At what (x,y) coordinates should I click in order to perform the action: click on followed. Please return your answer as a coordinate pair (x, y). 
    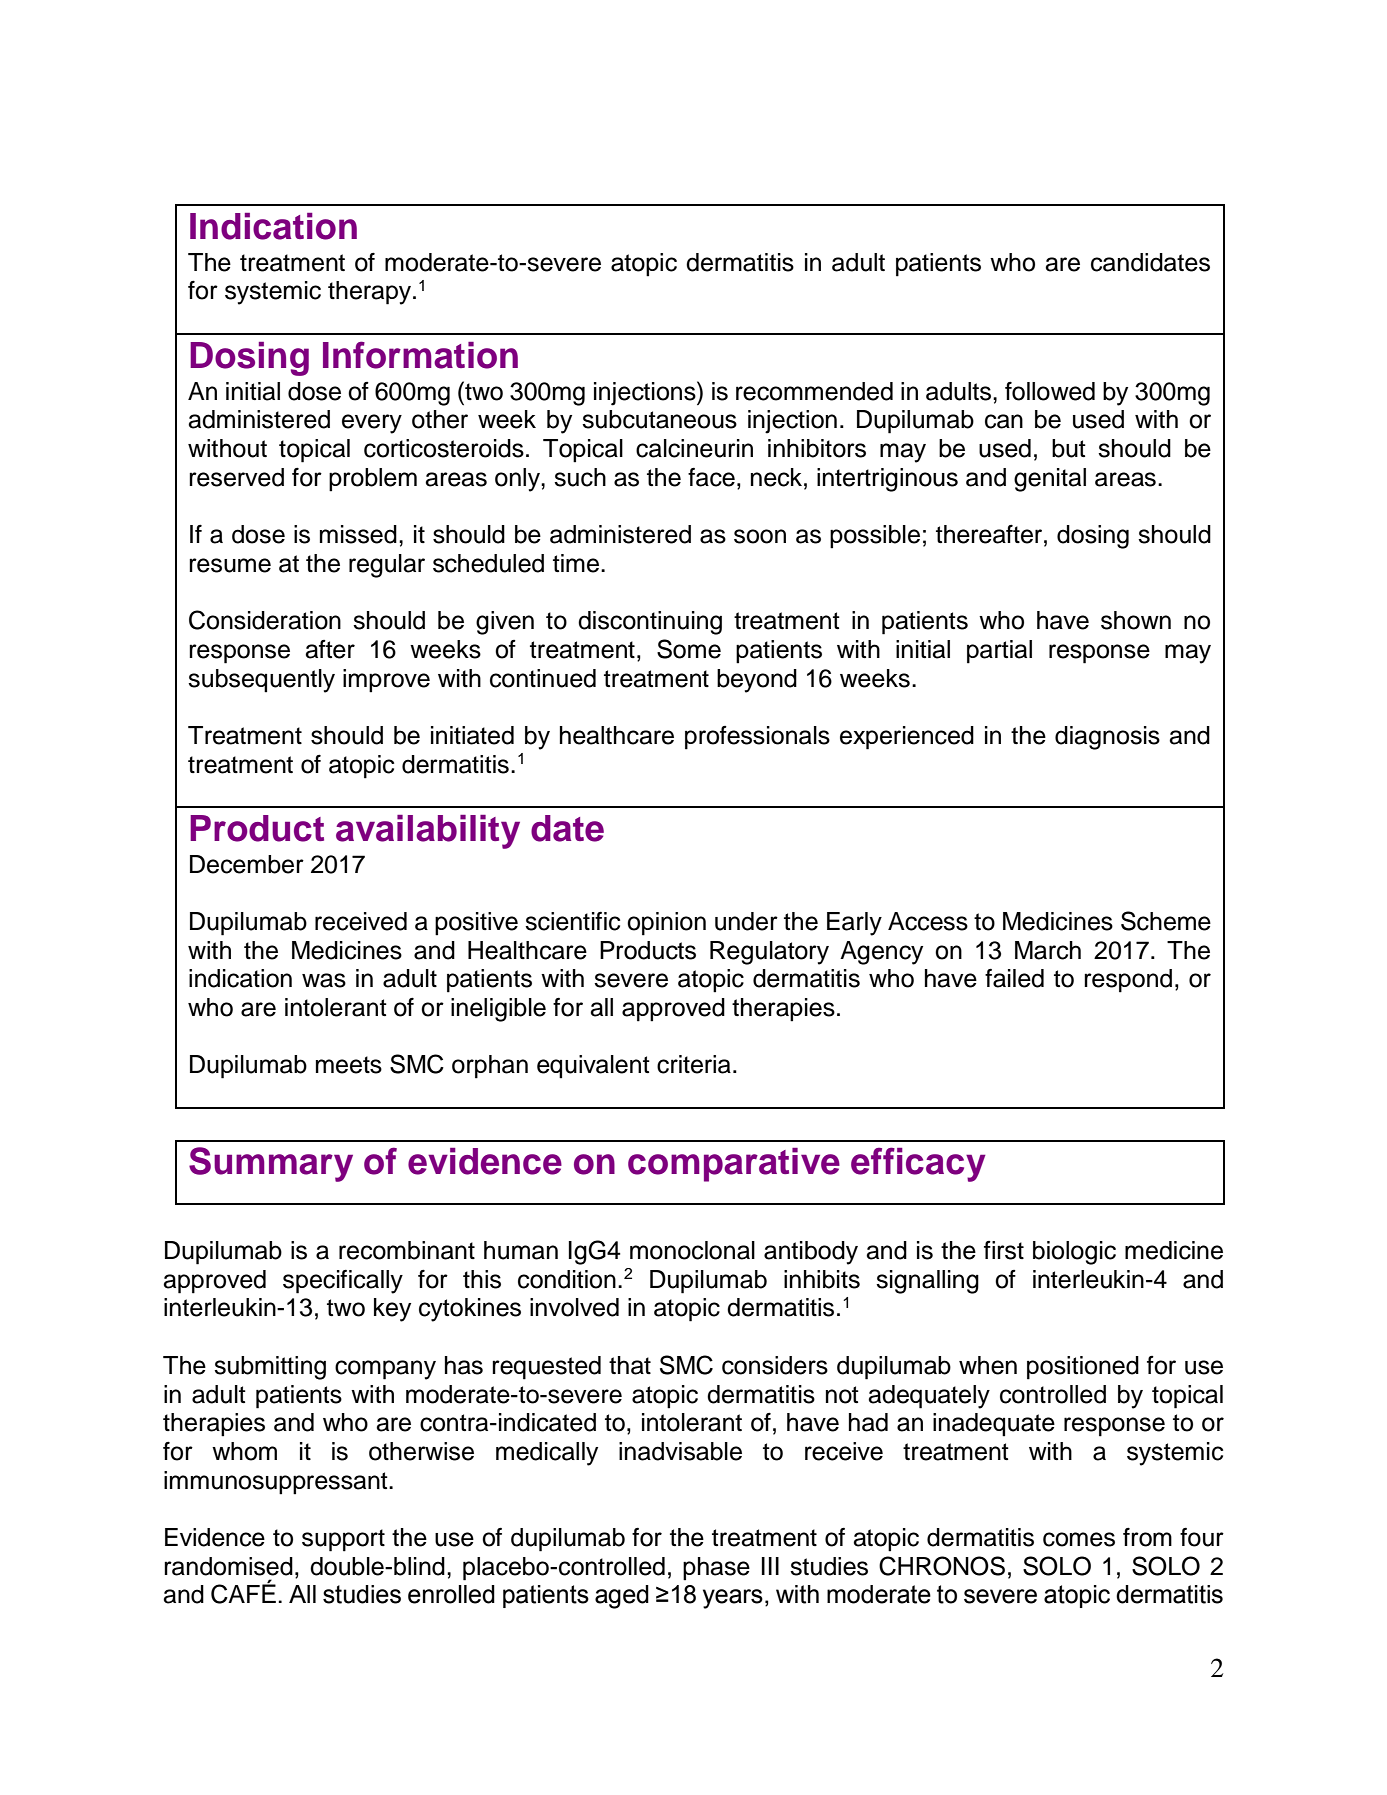
    Looking at the image, I should click on (1050, 391).
